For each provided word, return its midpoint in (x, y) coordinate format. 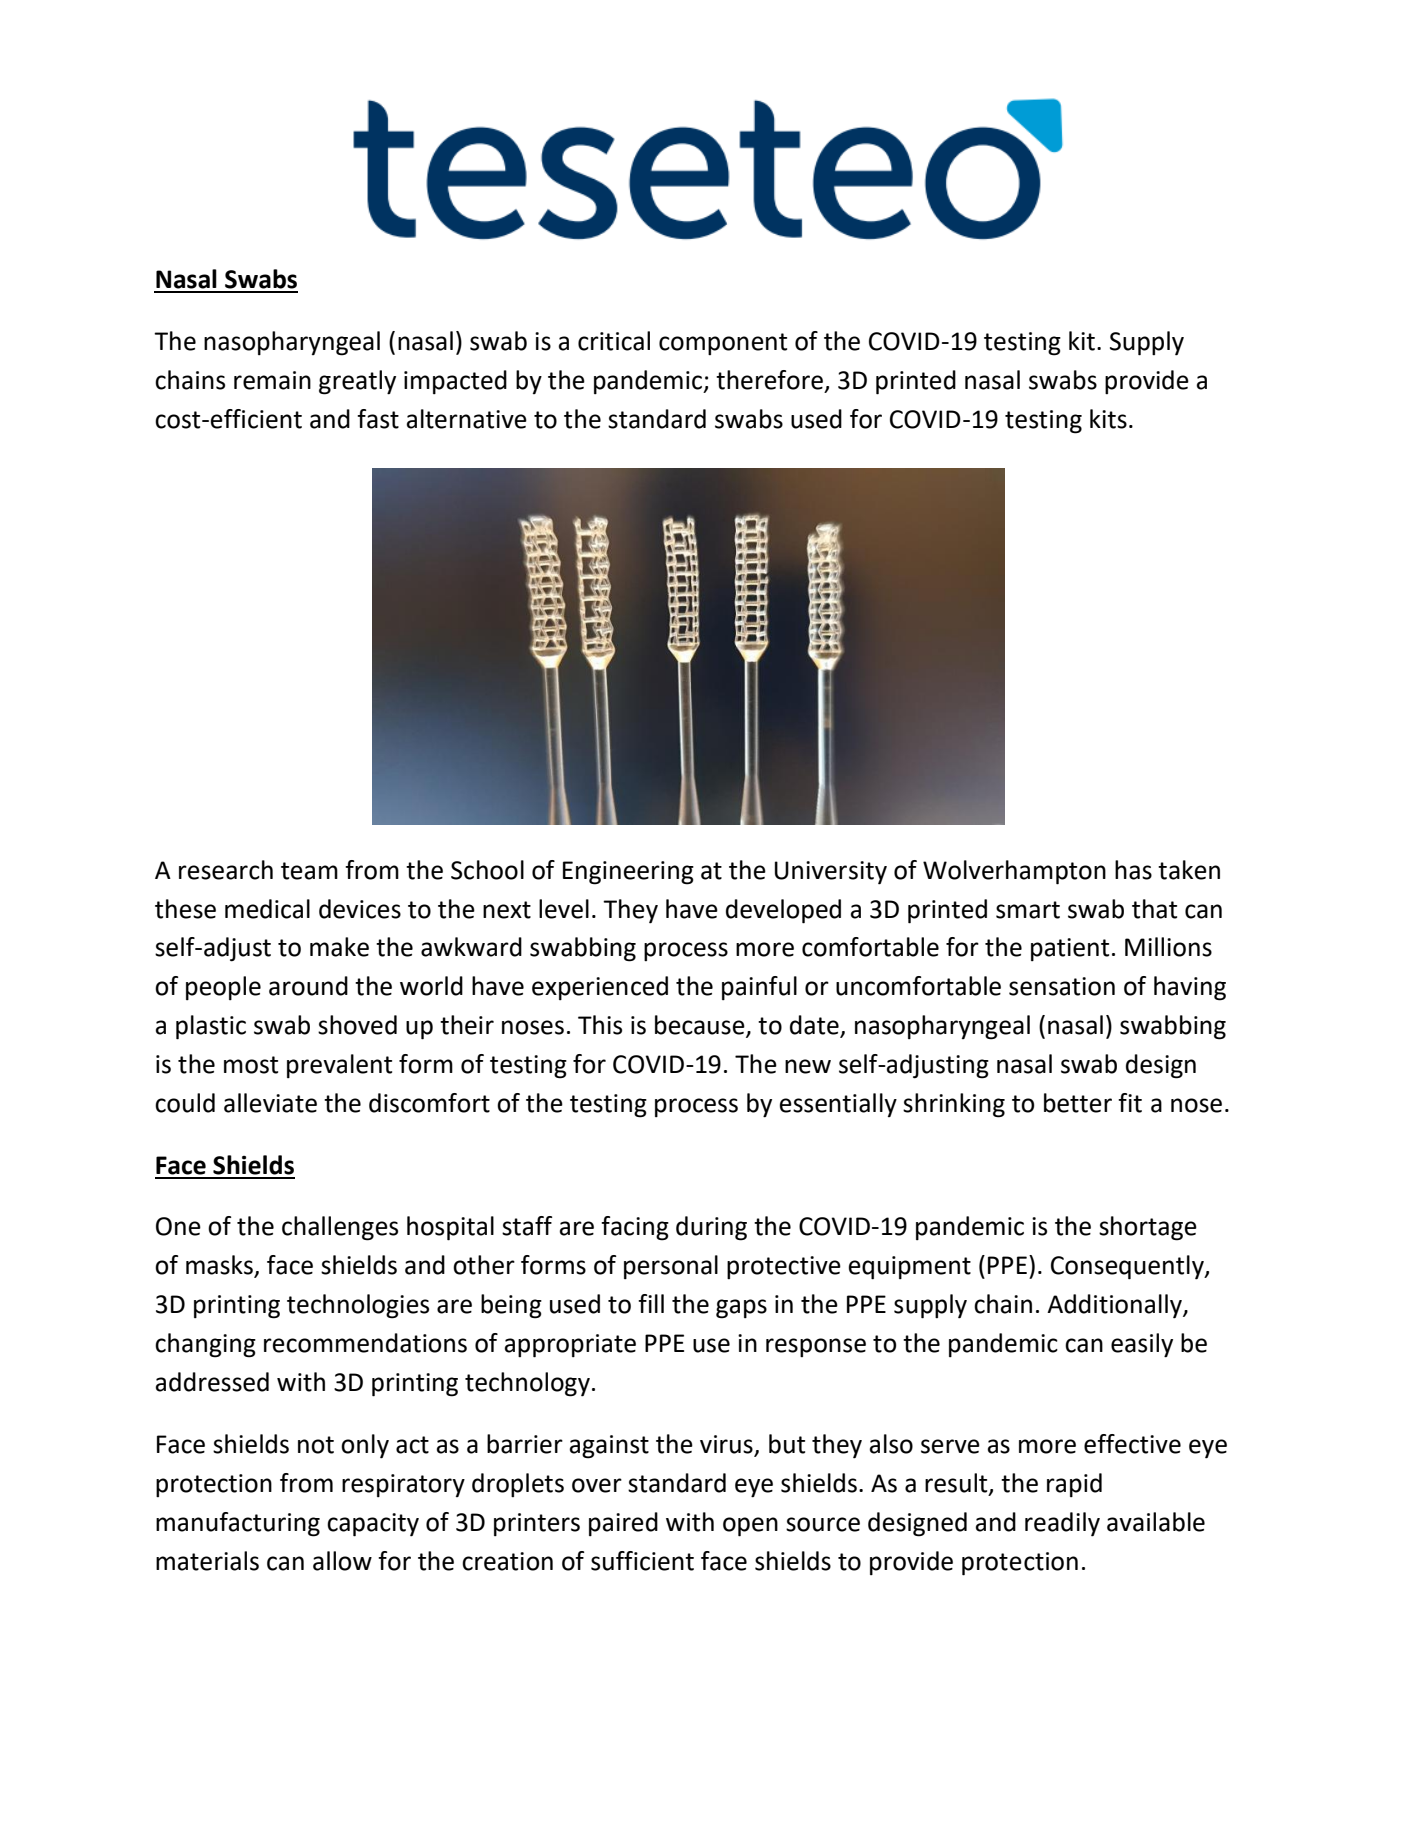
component (723, 344)
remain (272, 380)
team (309, 871)
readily (1062, 1524)
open (750, 1527)
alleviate (270, 1103)
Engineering (628, 873)
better (1078, 1103)
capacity (373, 1525)
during (711, 1228)
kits (1108, 419)
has (1133, 870)
